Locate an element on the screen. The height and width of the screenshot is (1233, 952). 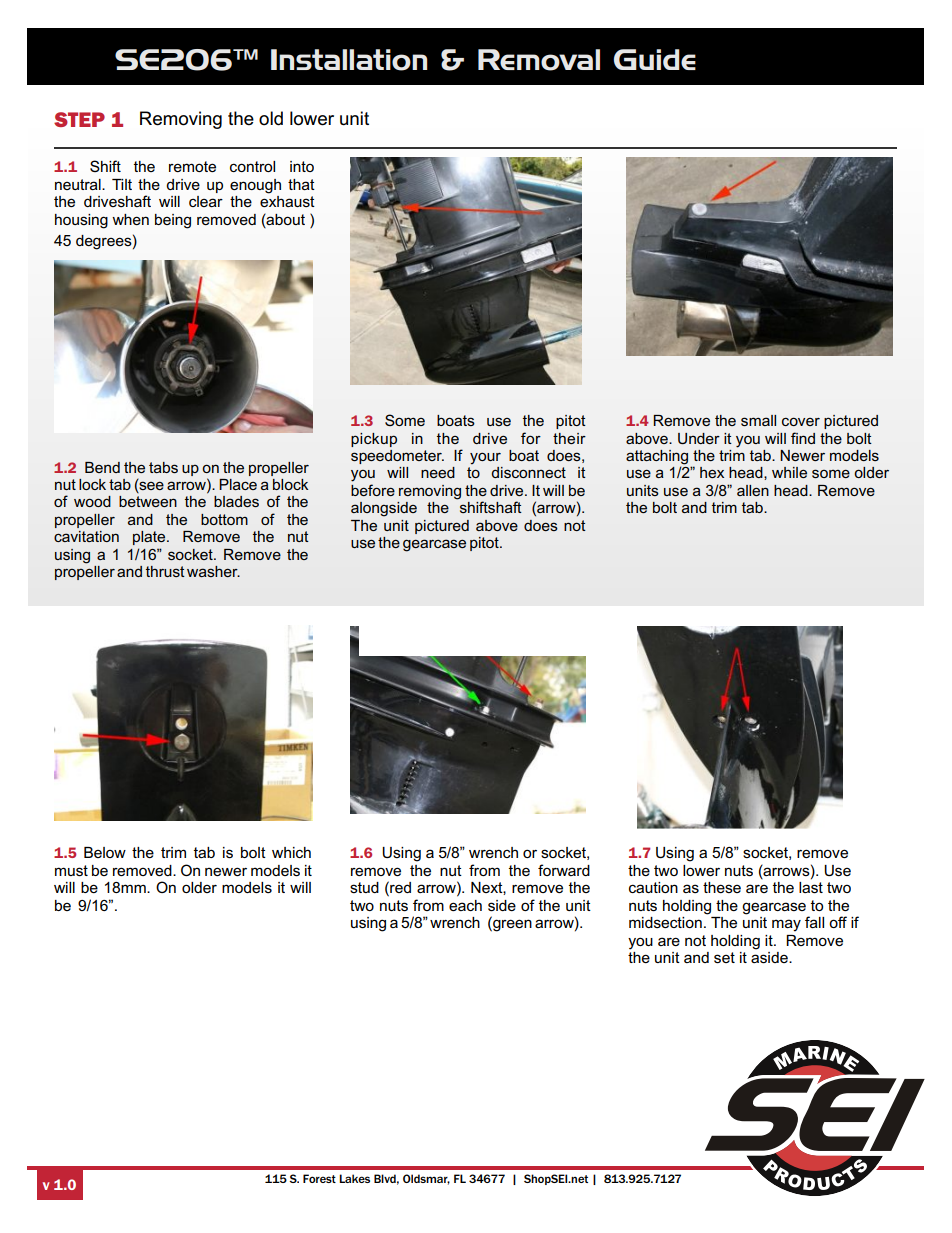
thrust is located at coordinates (165, 571).
